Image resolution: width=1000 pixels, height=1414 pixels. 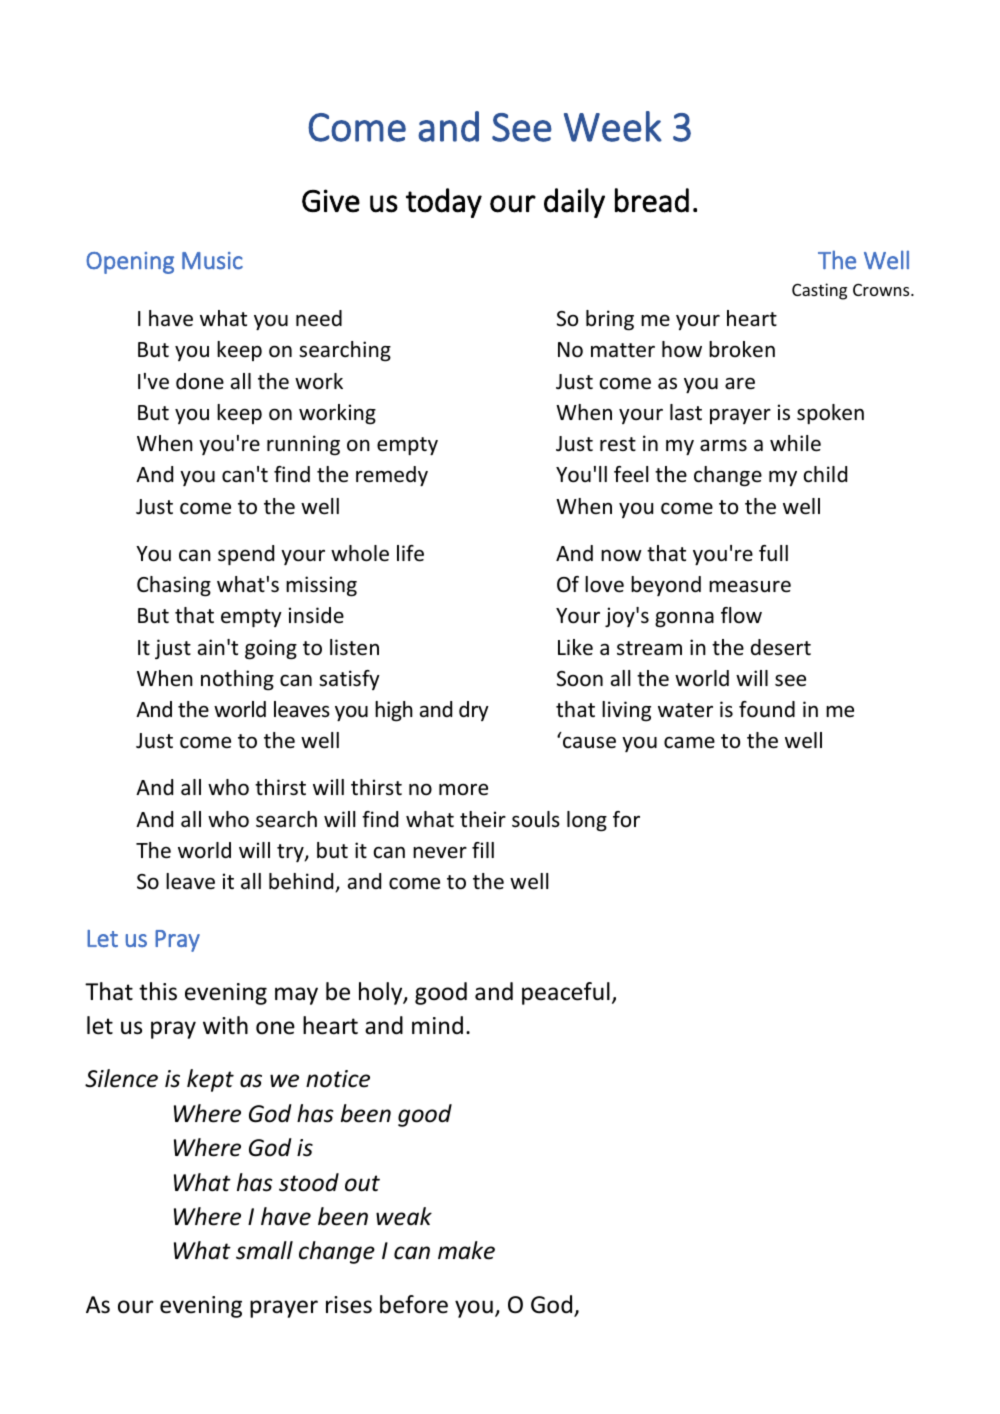 What do you see at coordinates (618, 444) in the document?
I see `rest` at bounding box center [618, 444].
